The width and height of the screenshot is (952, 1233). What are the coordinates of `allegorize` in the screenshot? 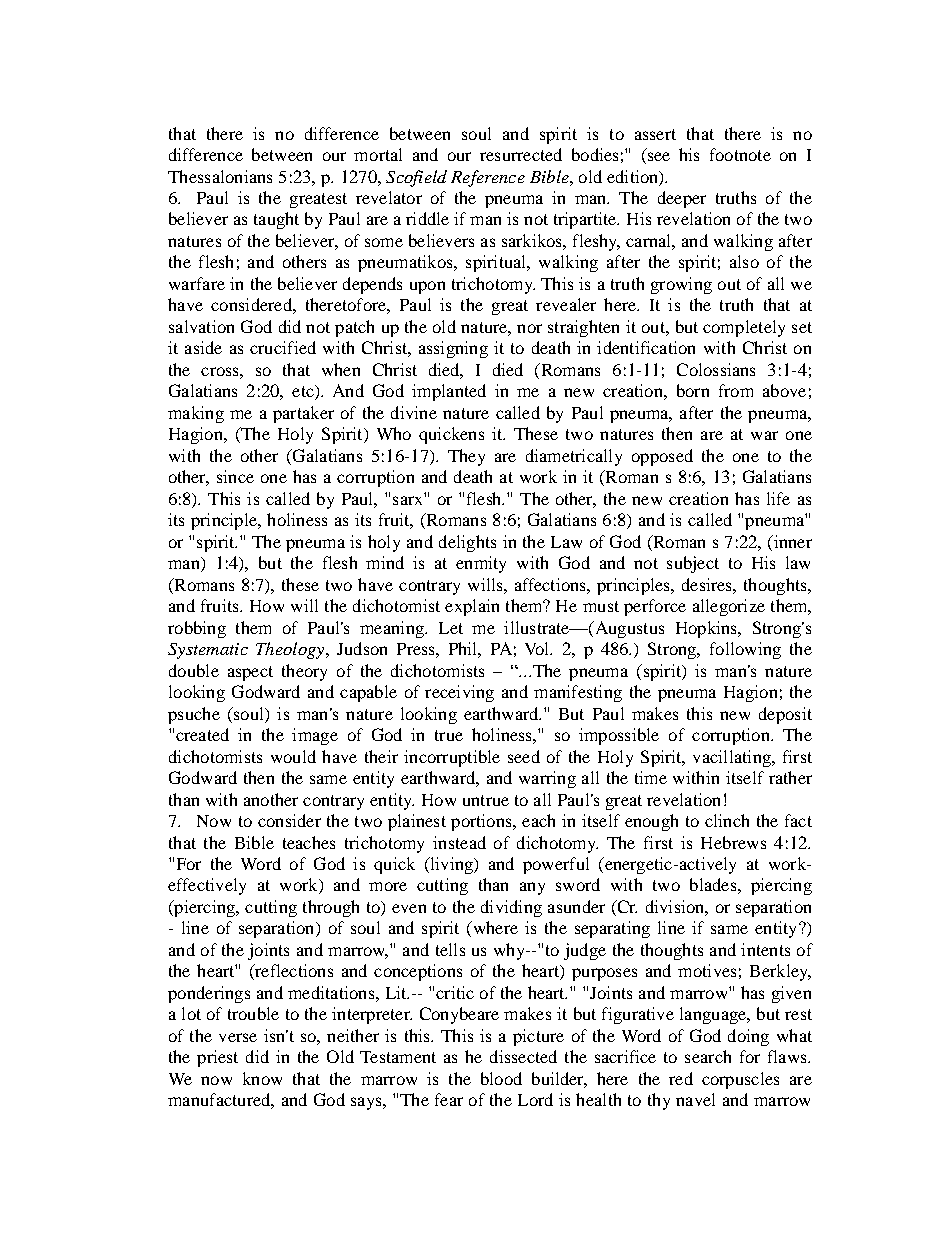 It's located at (729, 607).
